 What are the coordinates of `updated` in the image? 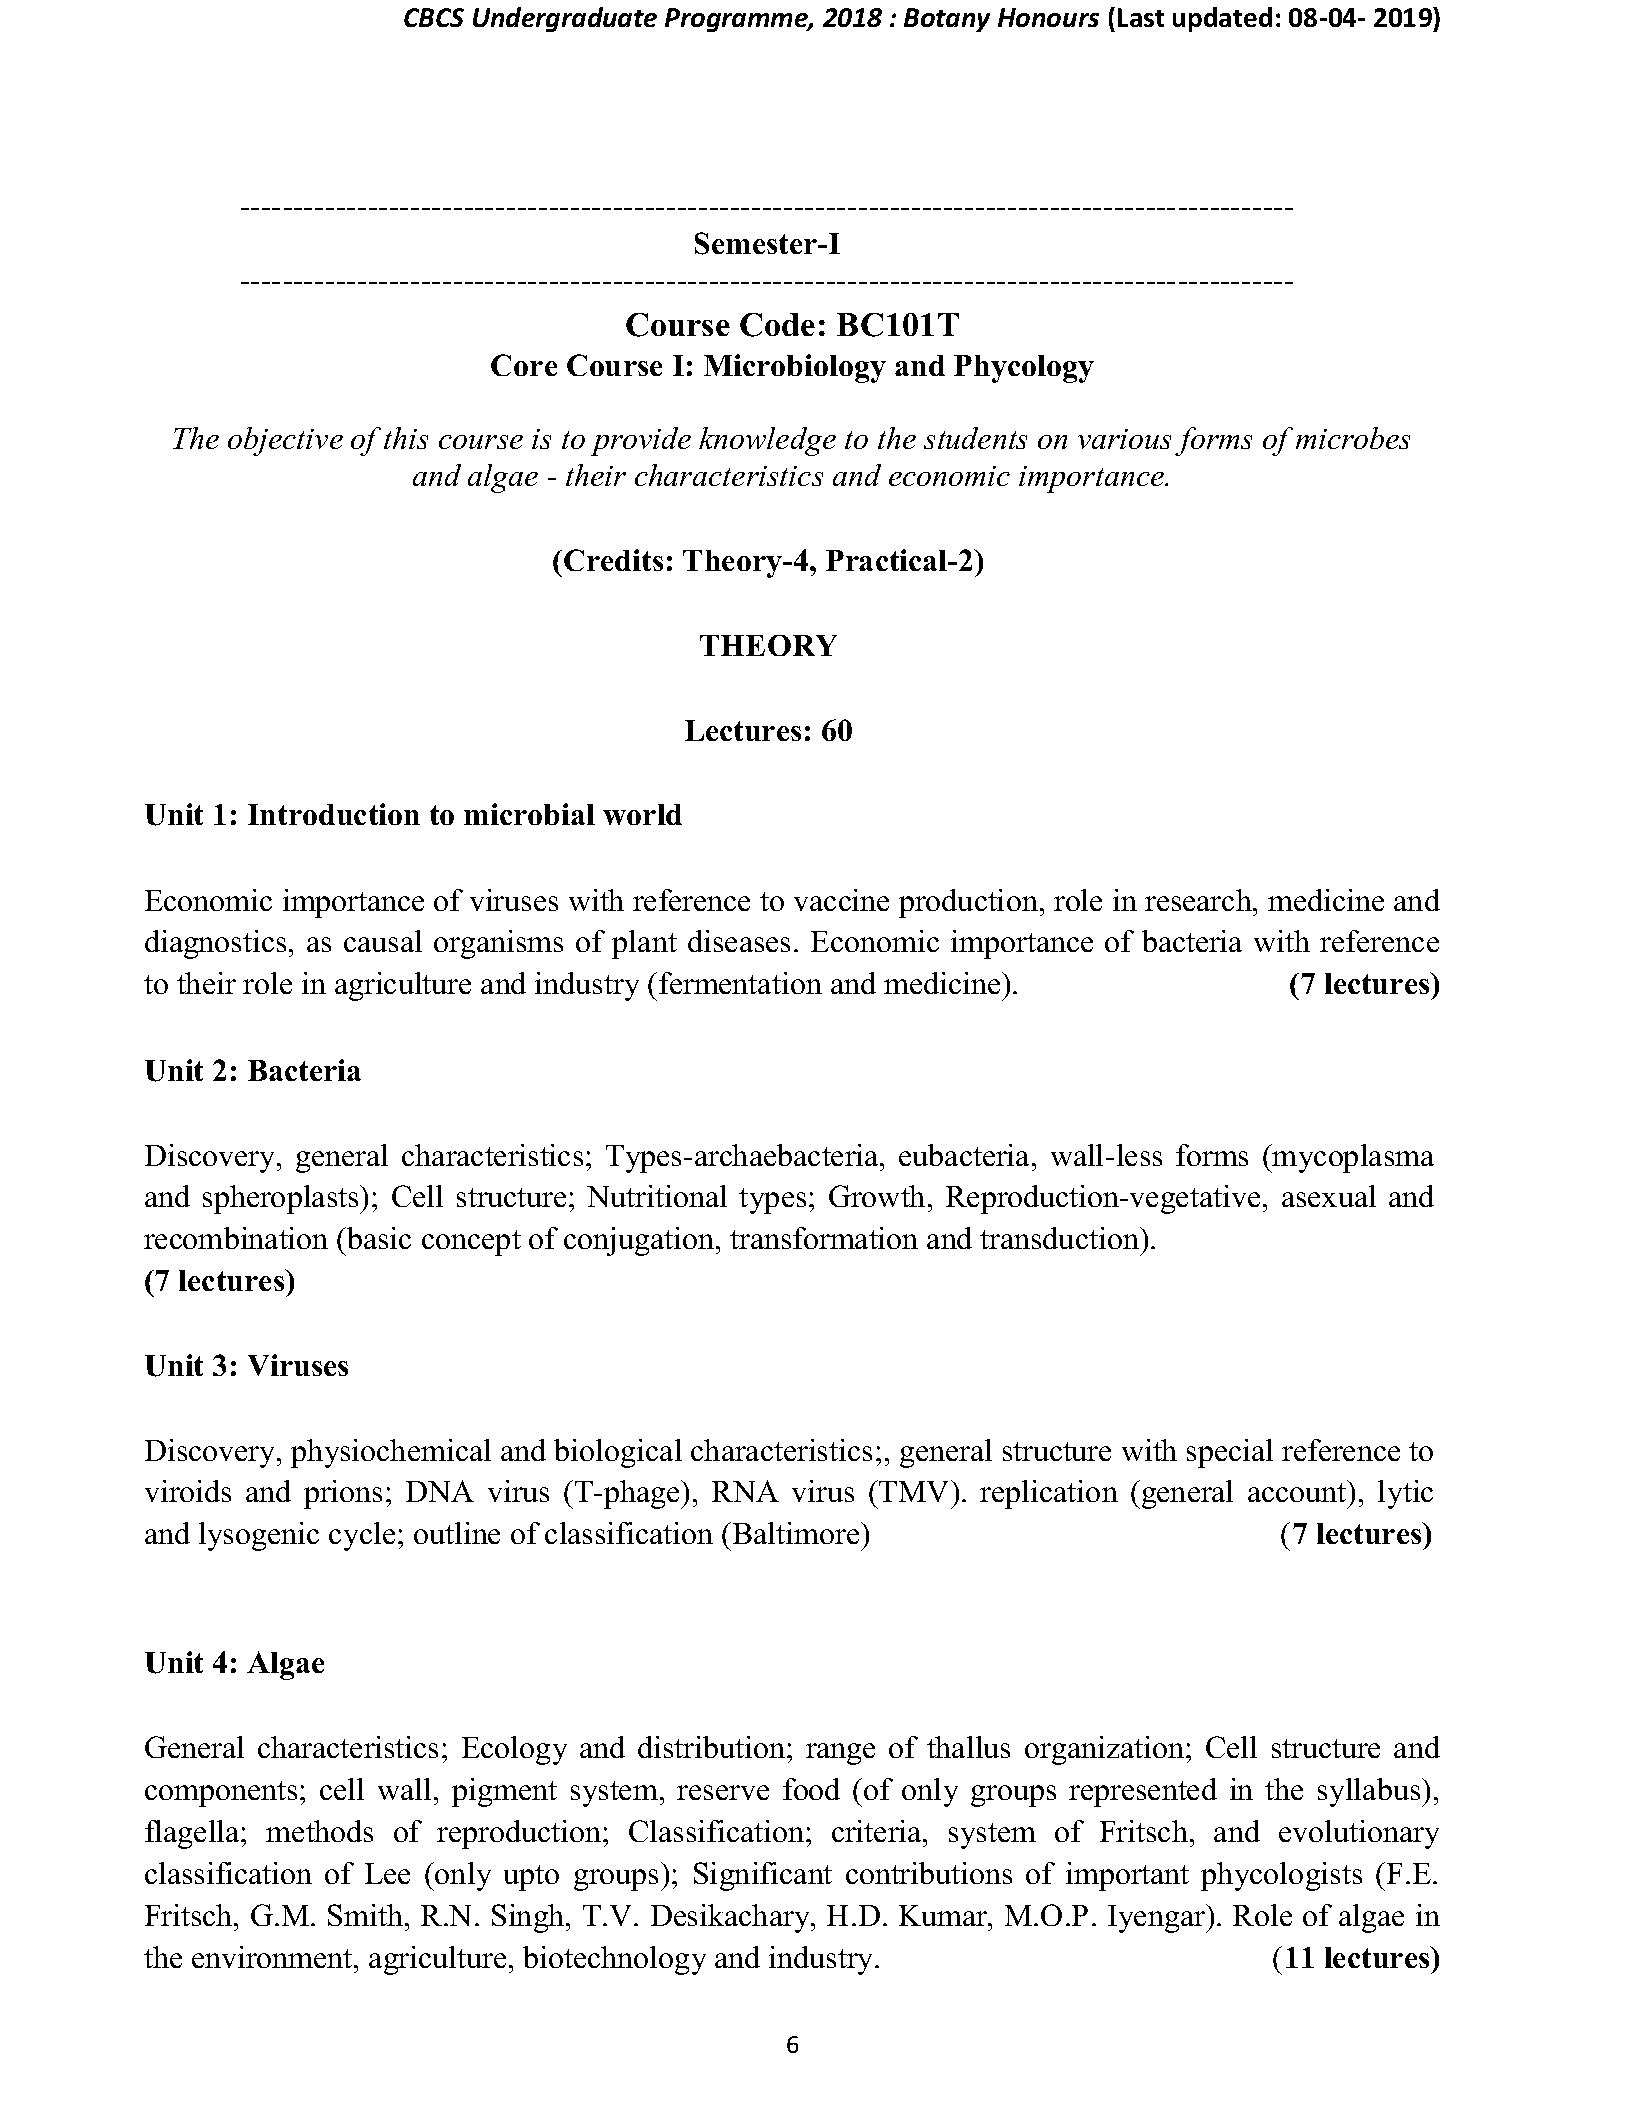 It's located at (1222, 19).
